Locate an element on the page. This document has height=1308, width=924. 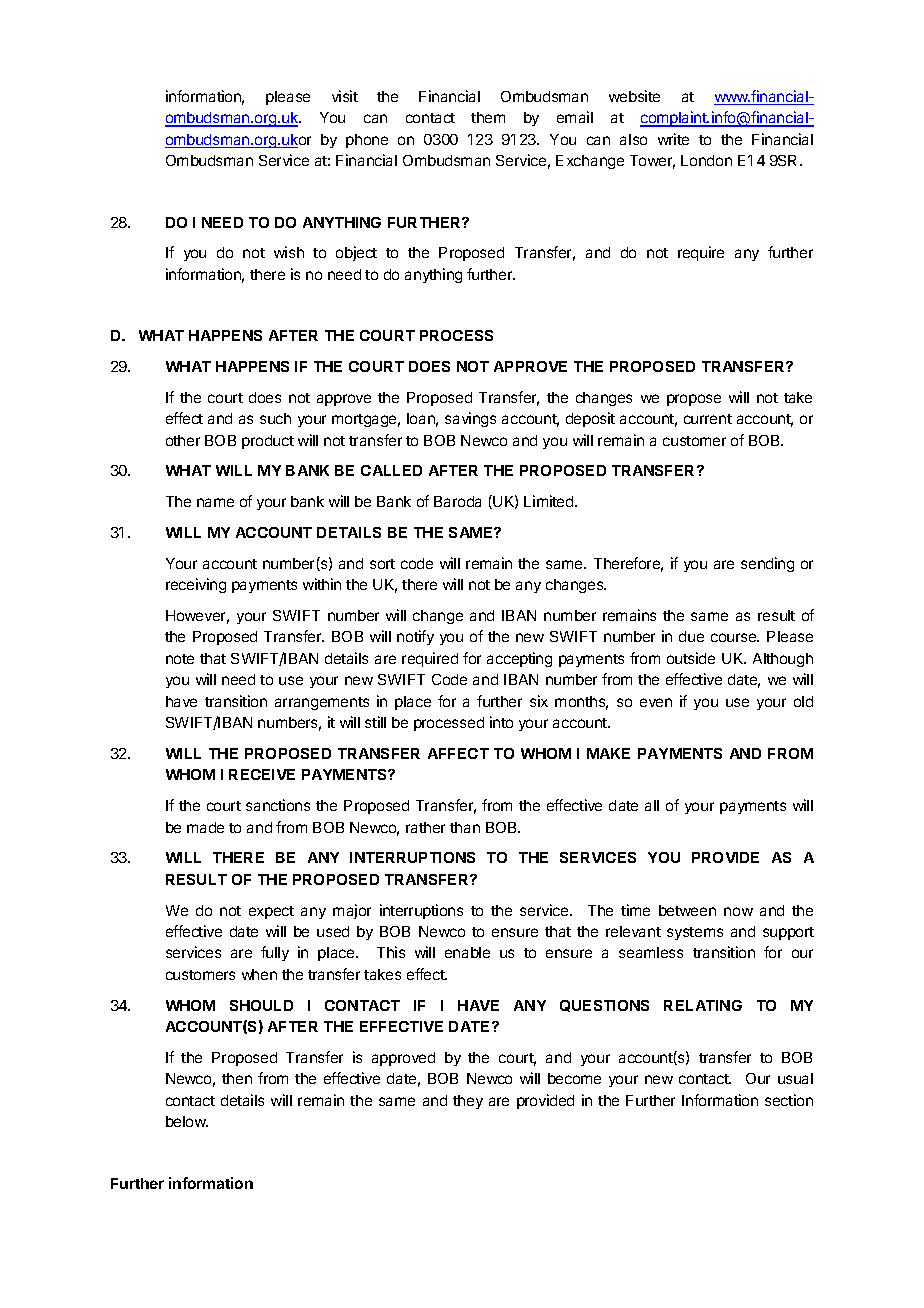
into is located at coordinates (501, 722).
